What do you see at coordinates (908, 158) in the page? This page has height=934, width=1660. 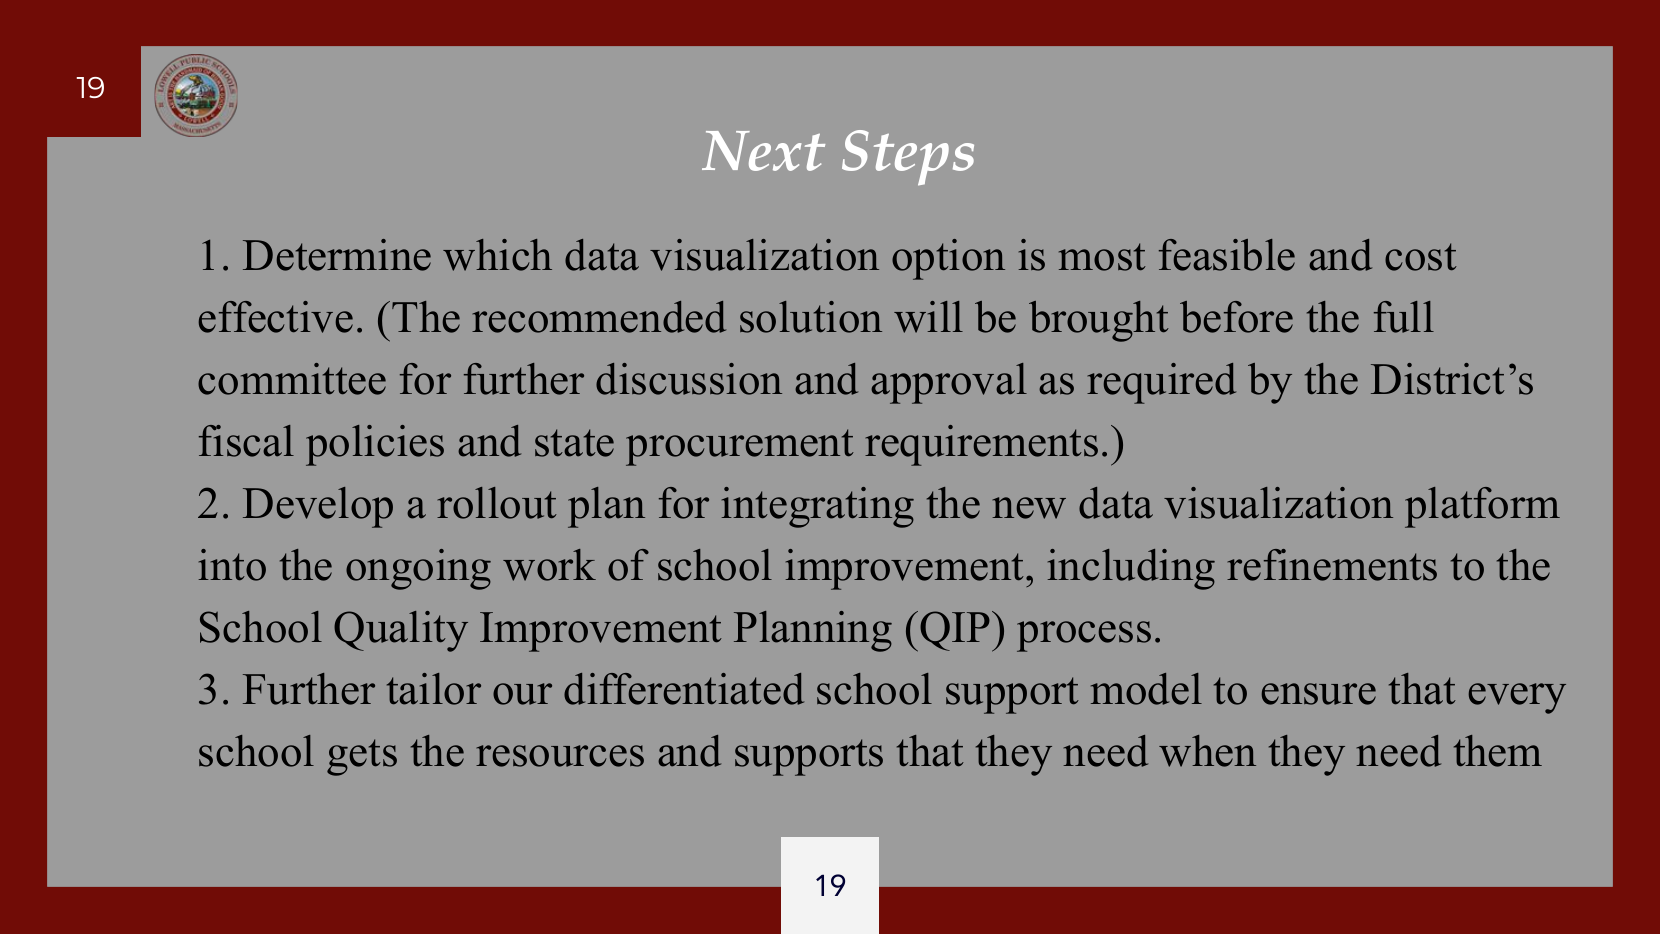 I see `Steps` at bounding box center [908, 158].
